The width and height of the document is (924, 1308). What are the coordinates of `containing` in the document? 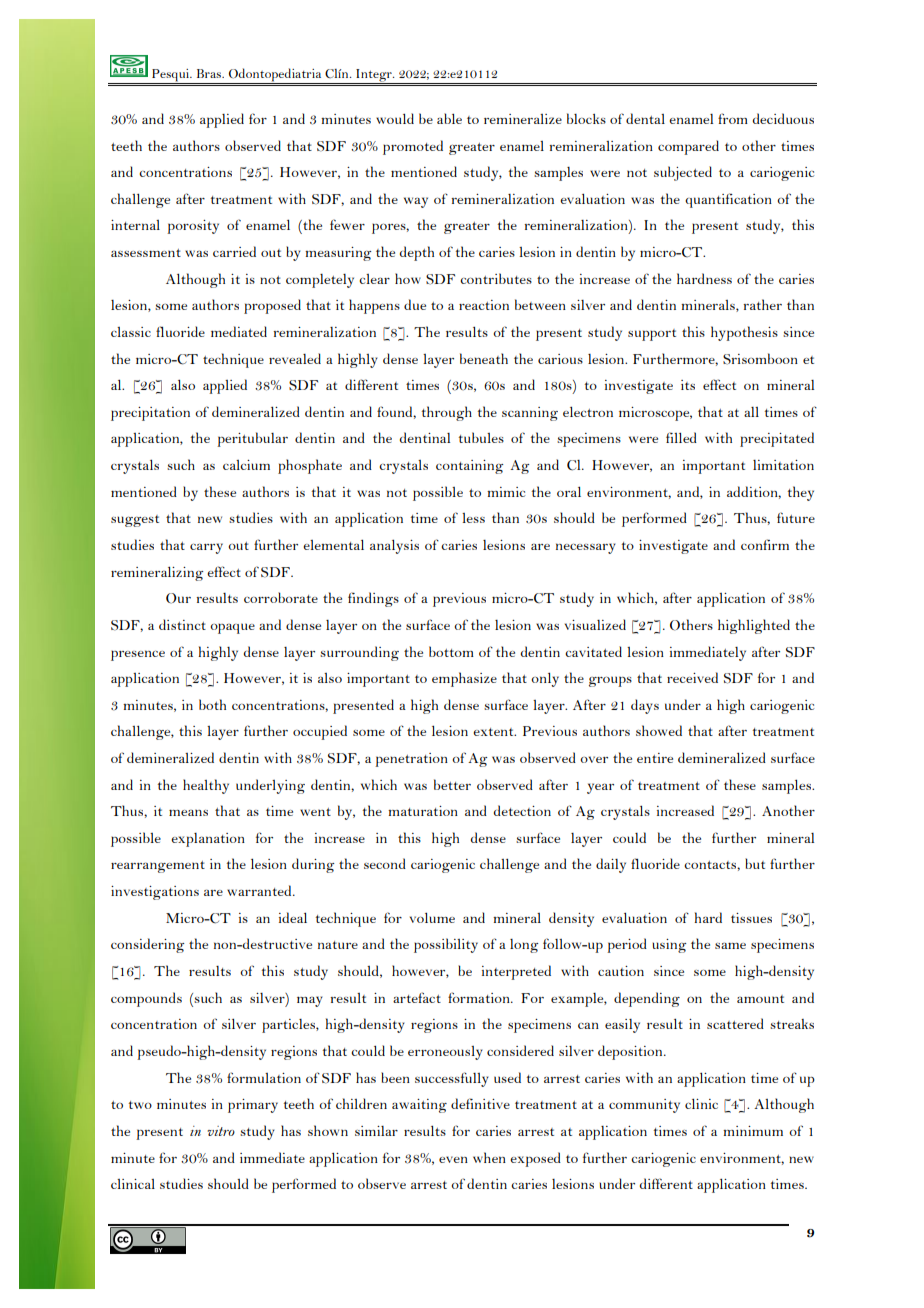 It's located at (469, 467).
